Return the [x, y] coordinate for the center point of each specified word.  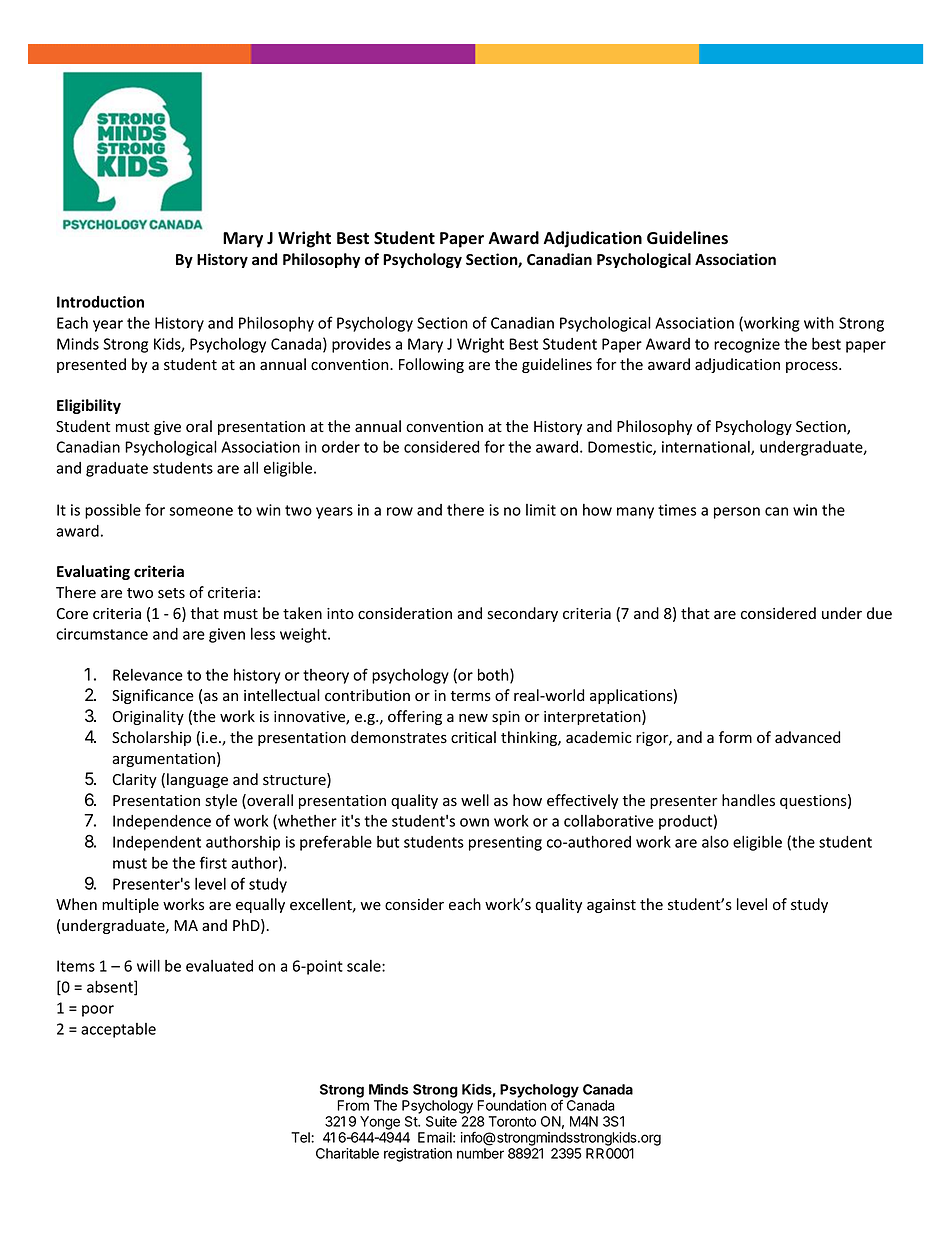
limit [541, 510]
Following [431, 365]
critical [473, 737]
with [819, 322]
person [737, 513]
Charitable [347, 1153]
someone [201, 511]
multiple [130, 905]
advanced [807, 737]
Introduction [100, 302]
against [611, 906]
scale [365, 966]
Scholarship [151, 738]
